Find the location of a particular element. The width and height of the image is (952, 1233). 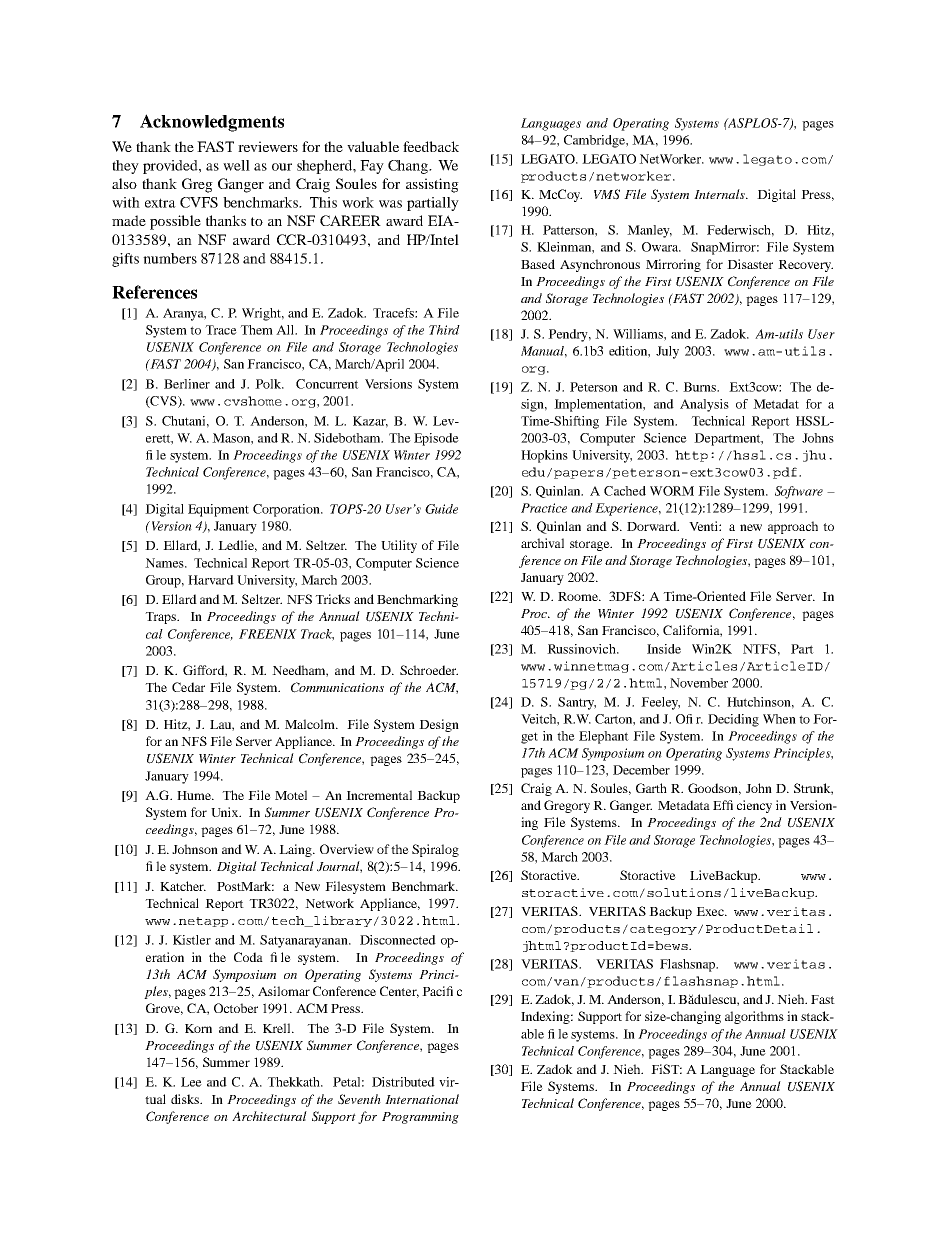

well is located at coordinates (236, 165).
